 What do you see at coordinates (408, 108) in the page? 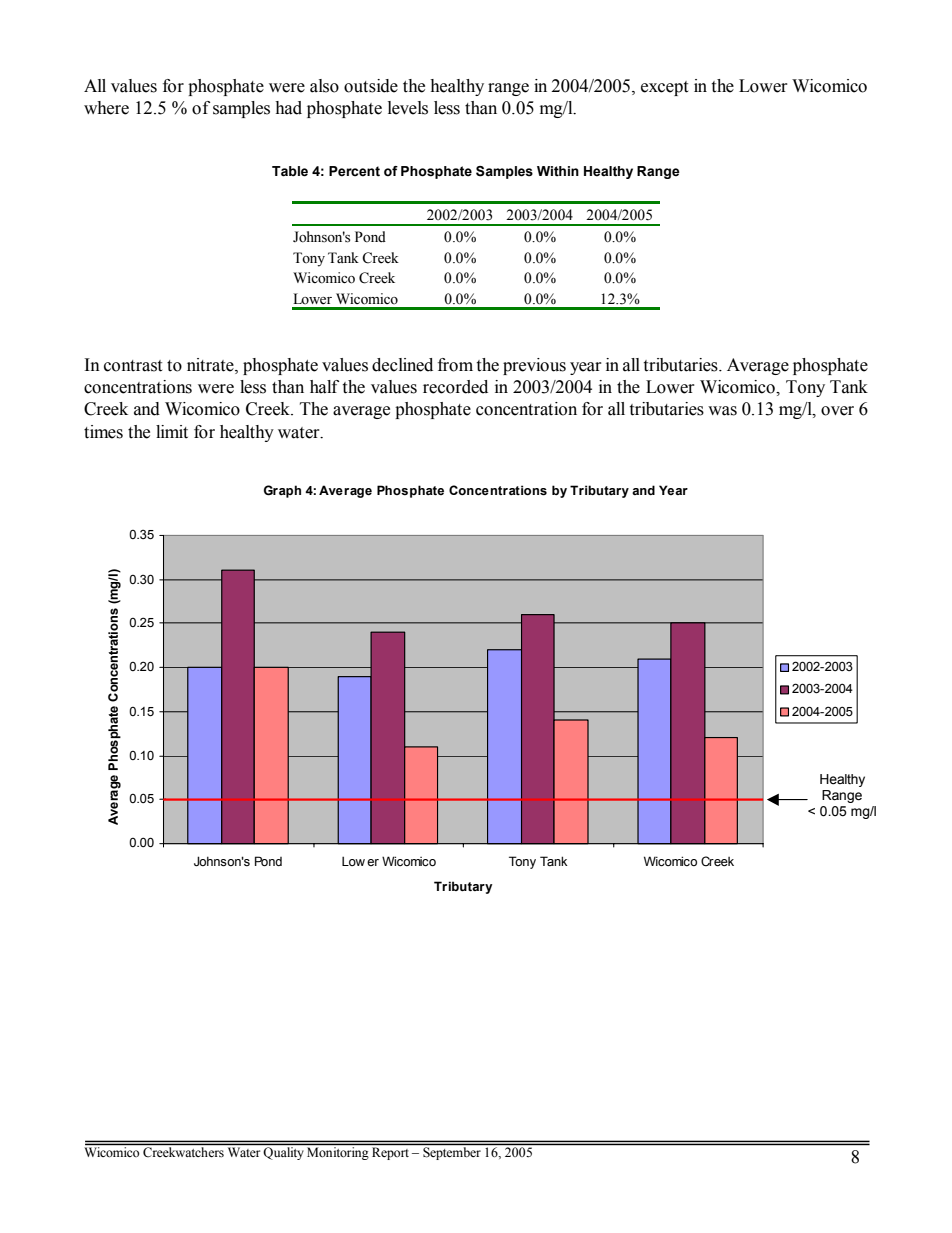
I see `levels` at bounding box center [408, 108].
